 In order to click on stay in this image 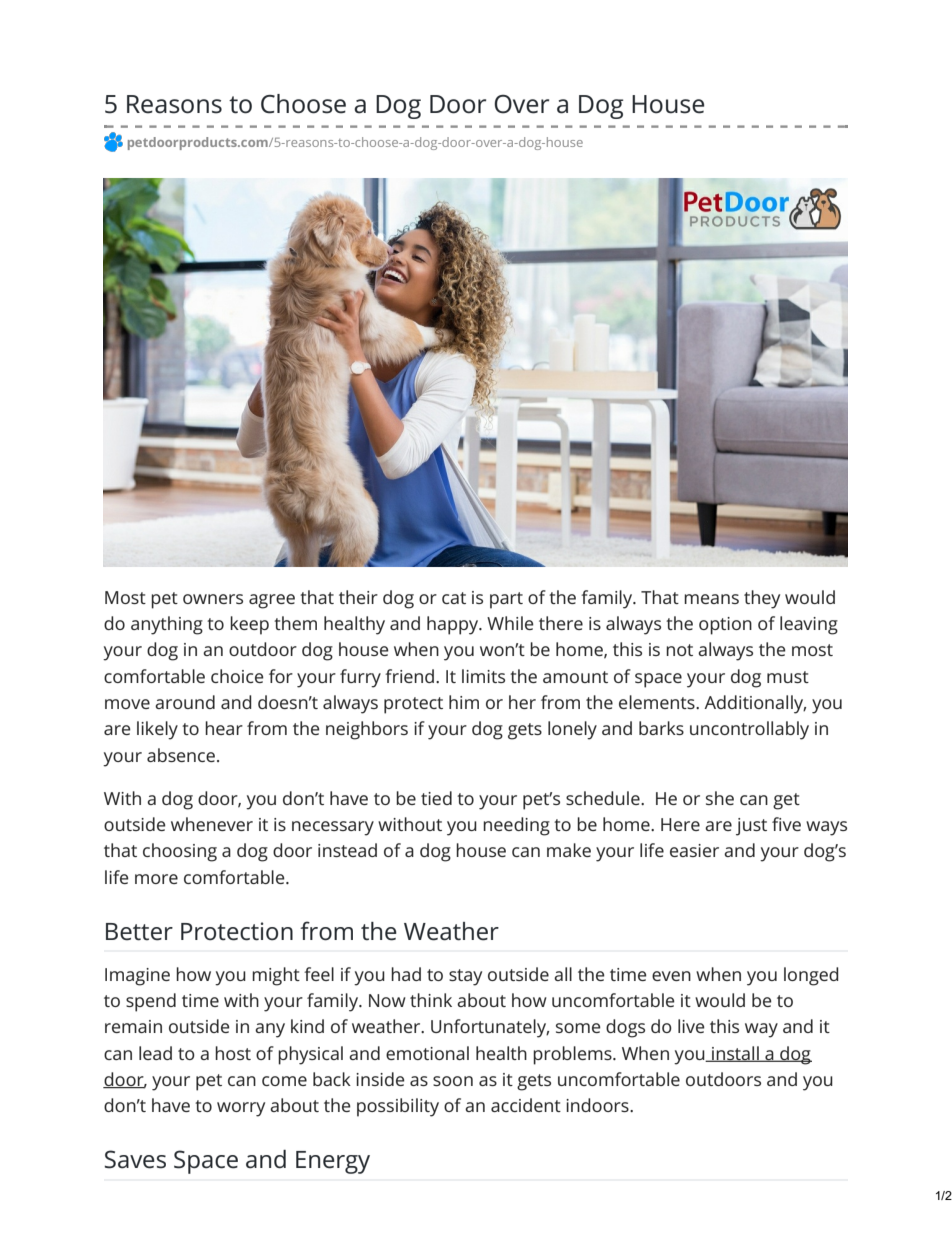, I will do `click(465, 977)`.
